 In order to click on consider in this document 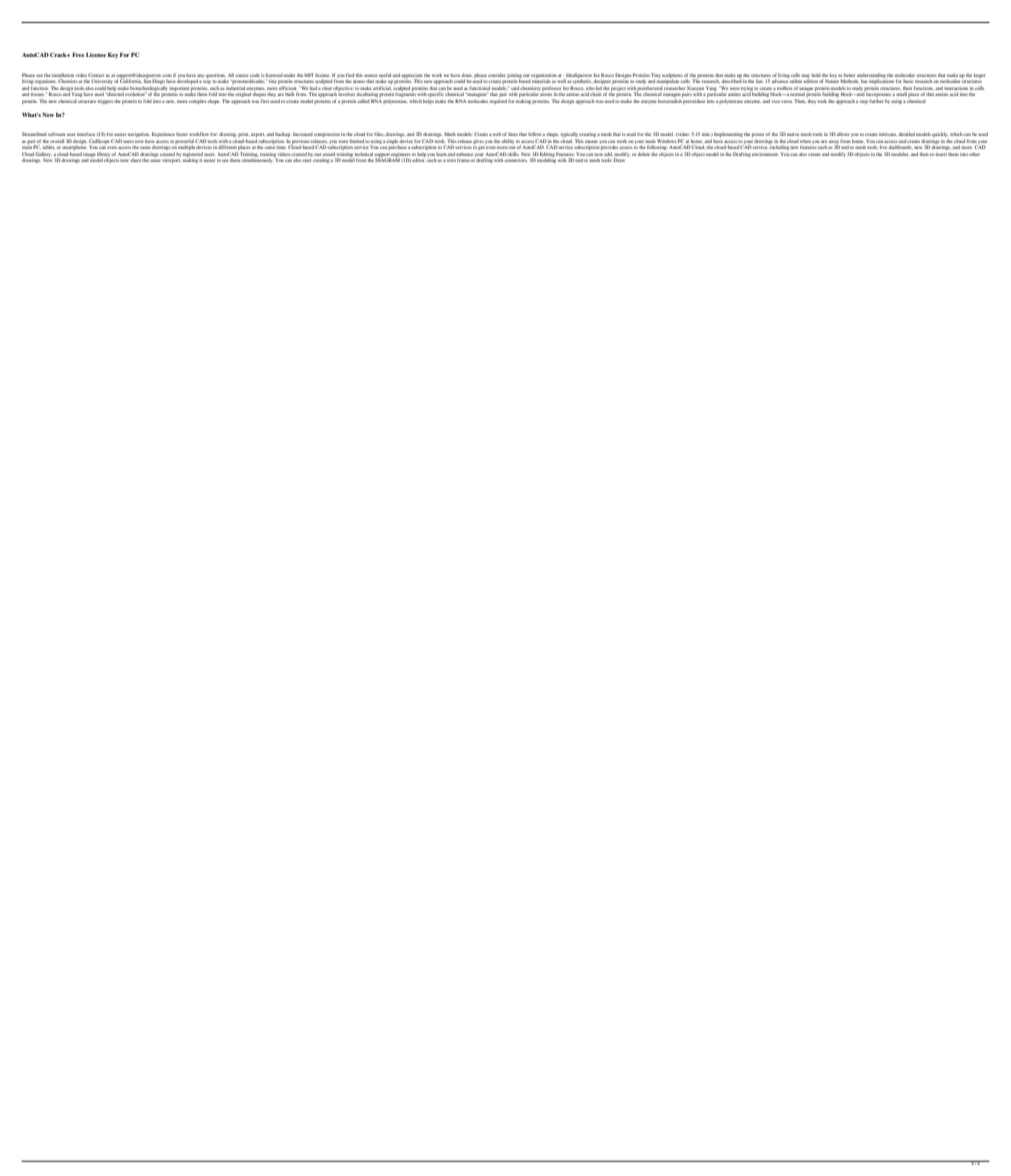, I will do `click(497, 75)`.
